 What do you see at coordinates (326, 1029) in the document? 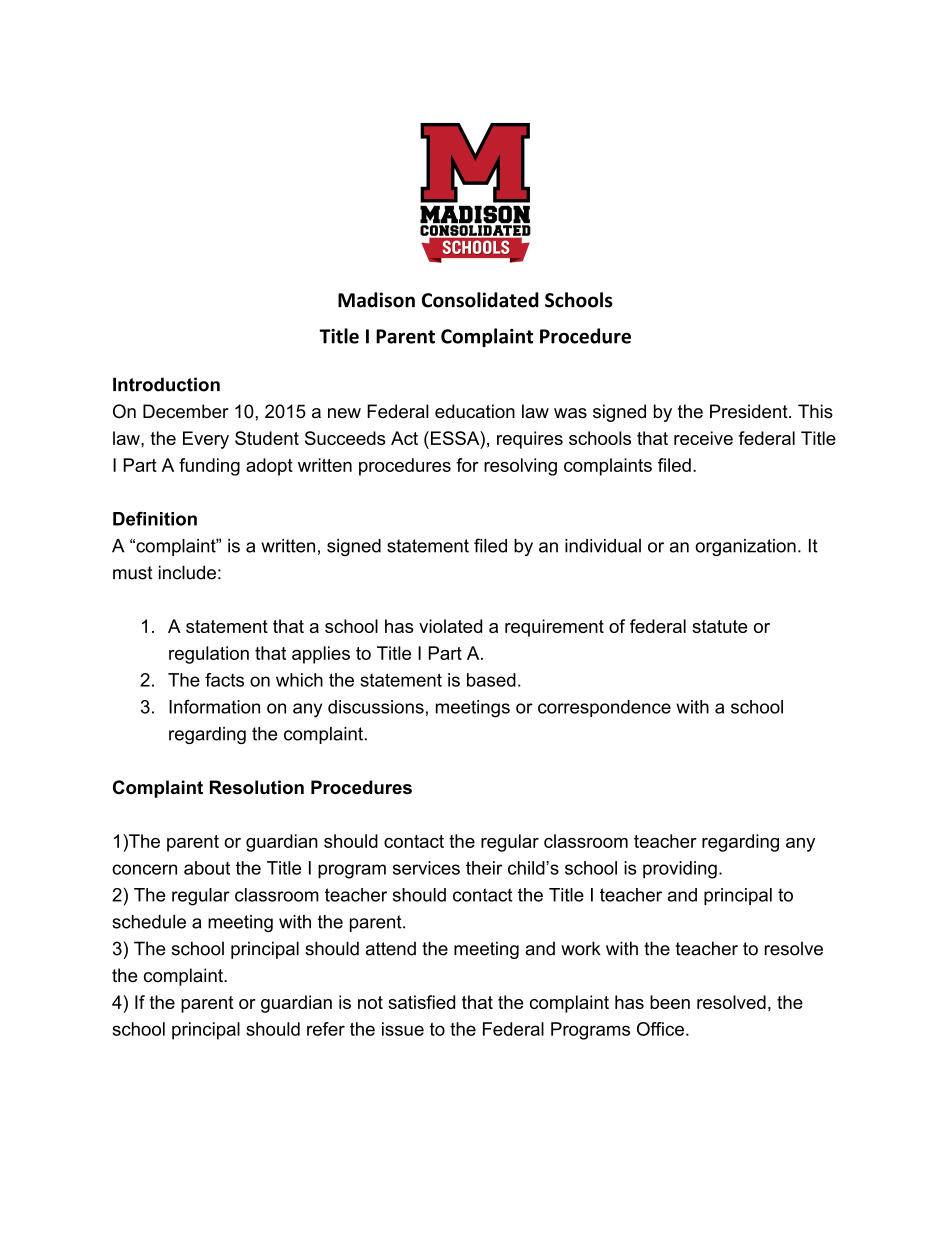
I see `refer` at bounding box center [326, 1029].
